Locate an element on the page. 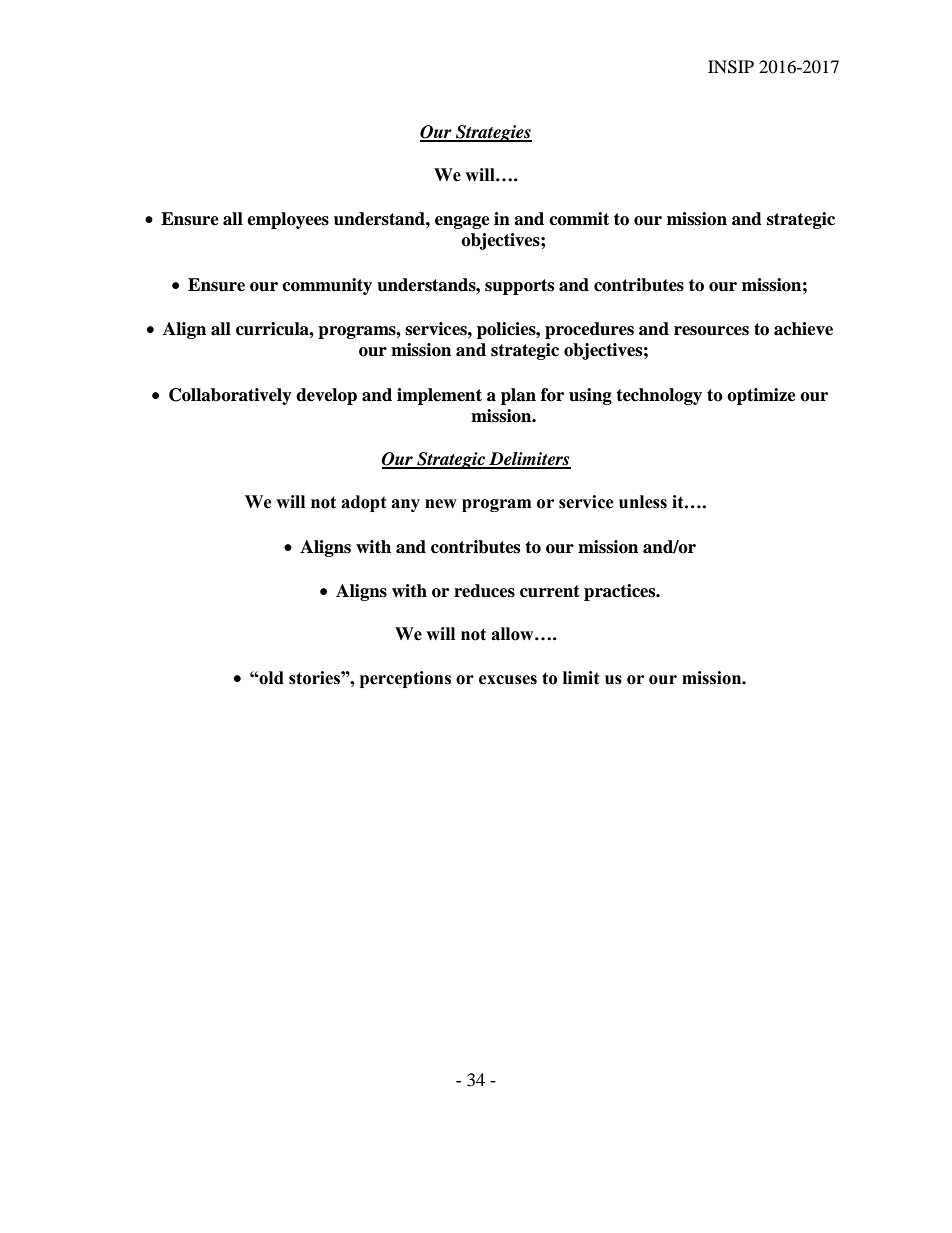 This image has height=1233, width=952. commit is located at coordinates (579, 219).
